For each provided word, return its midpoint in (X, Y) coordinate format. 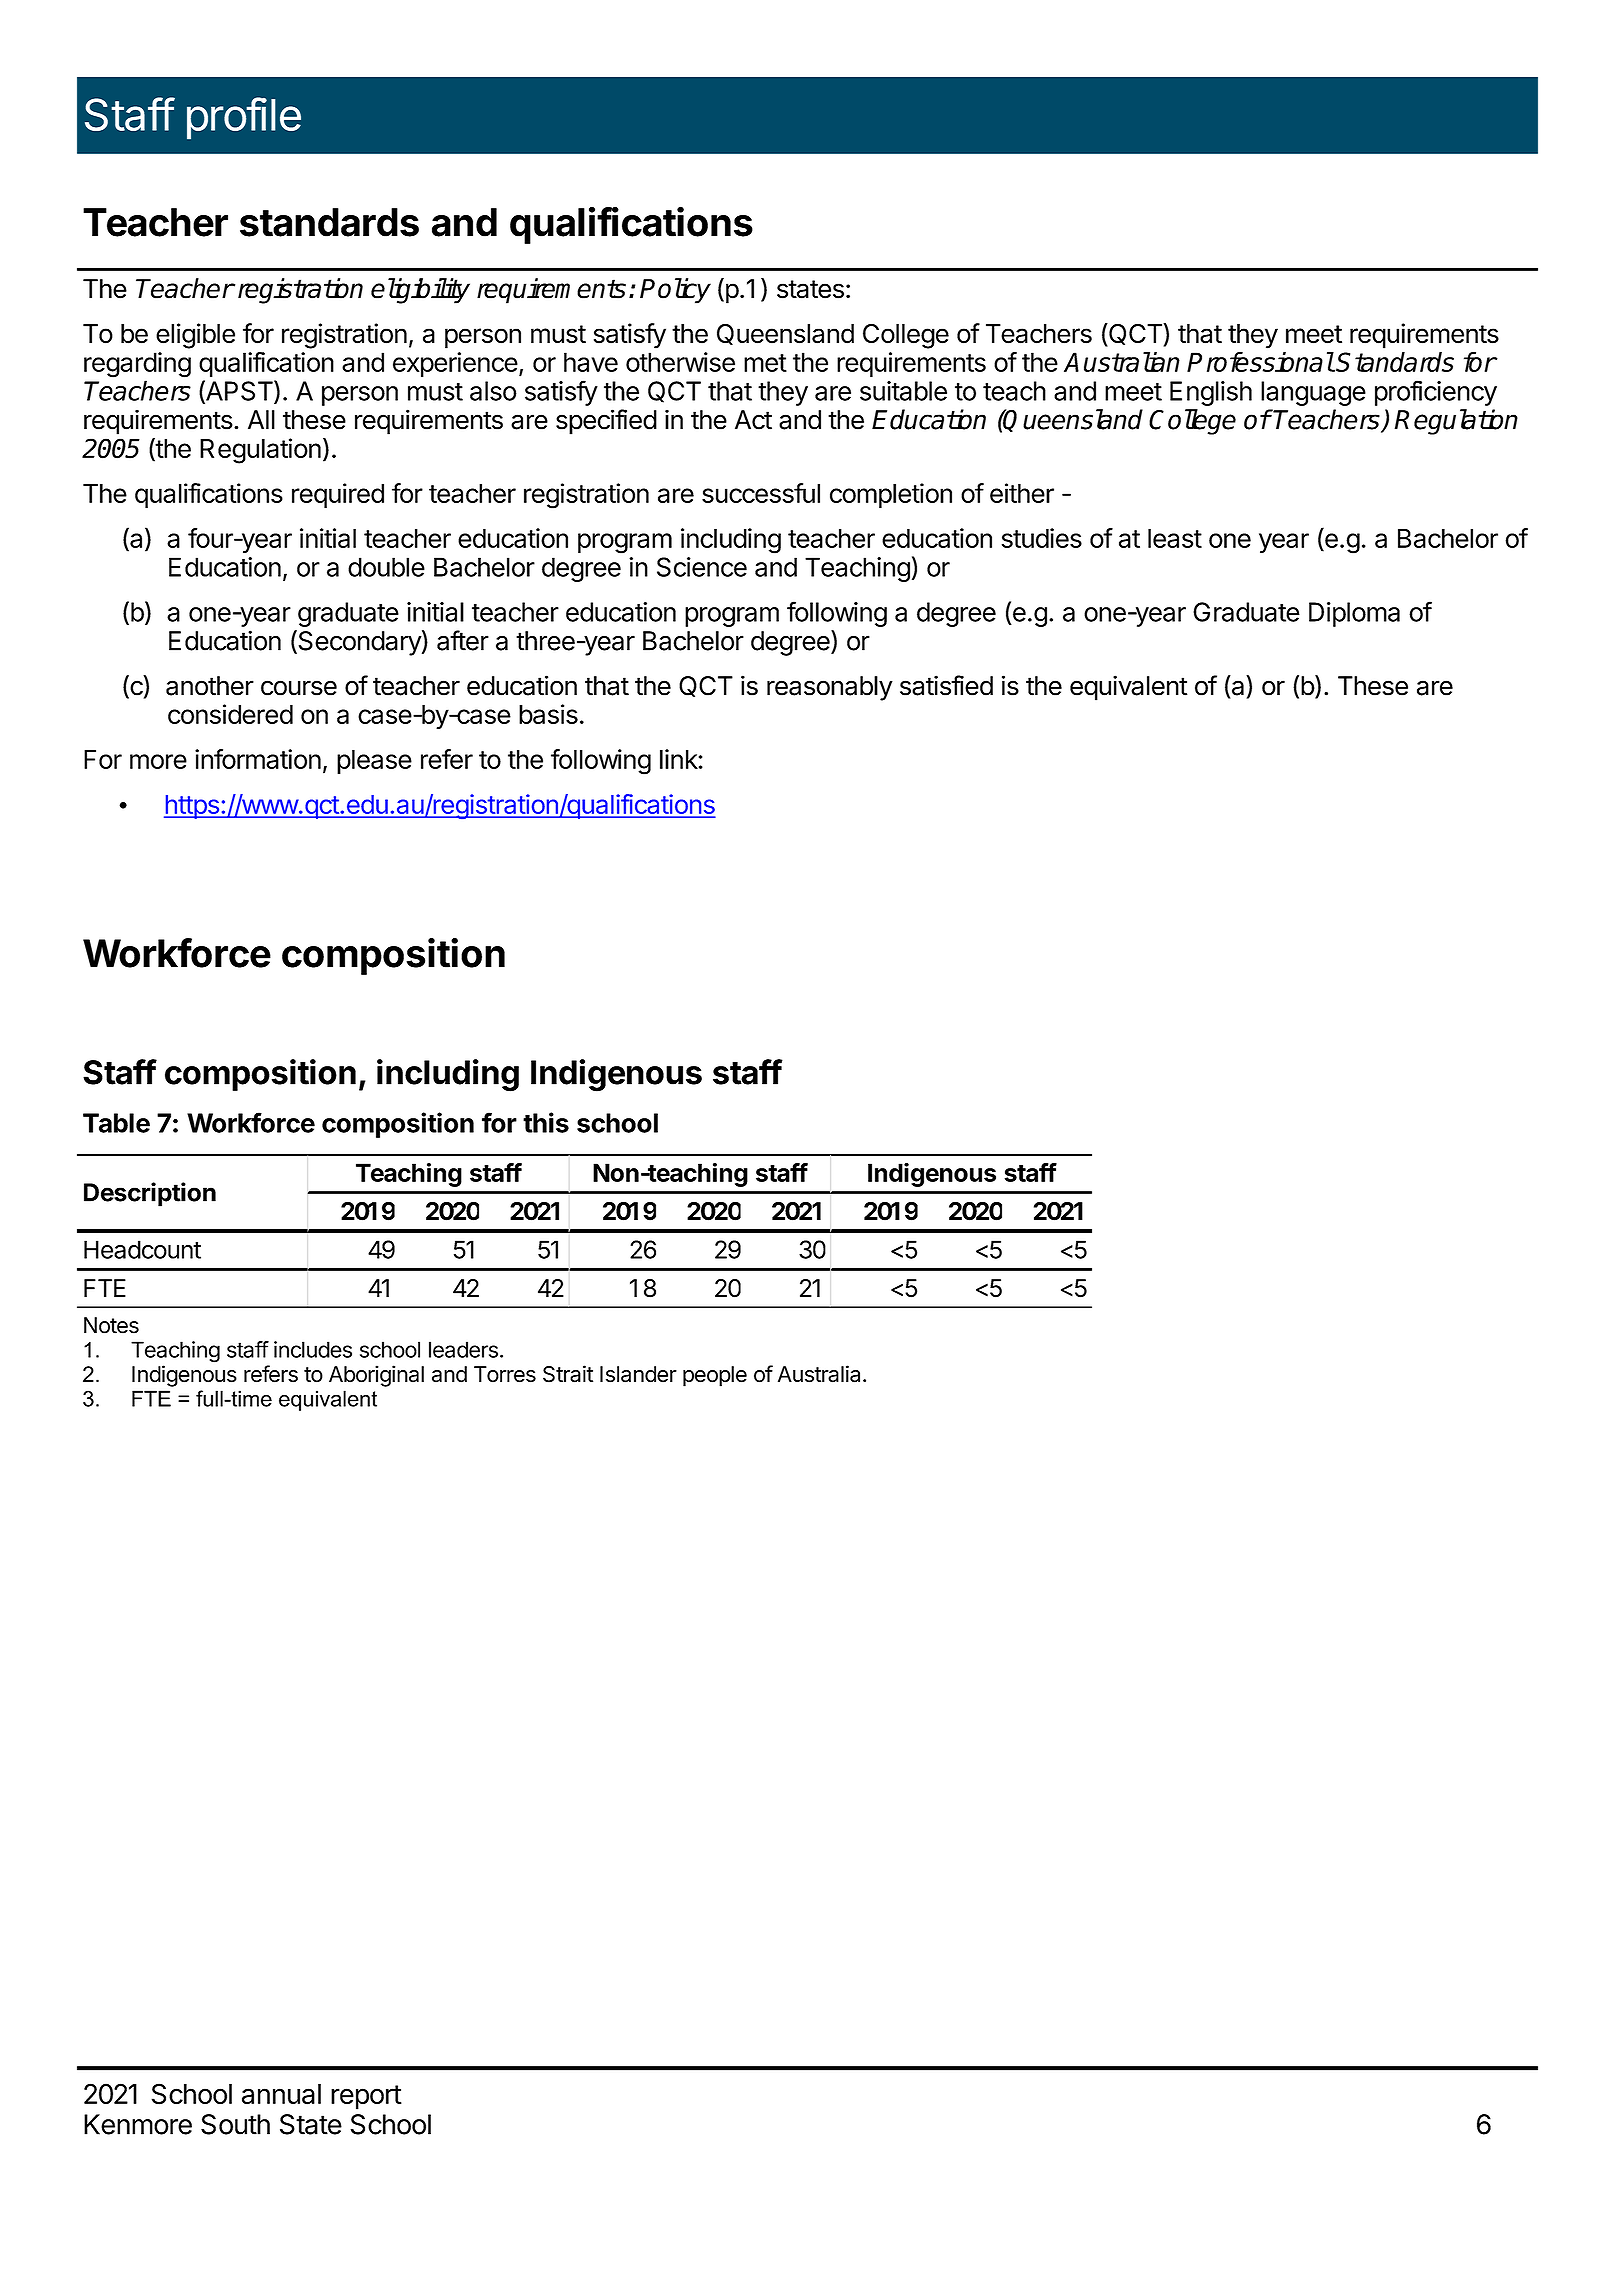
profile (244, 118)
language (1313, 393)
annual (281, 2094)
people (715, 1376)
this (546, 1122)
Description (150, 1194)
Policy (675, 291)
